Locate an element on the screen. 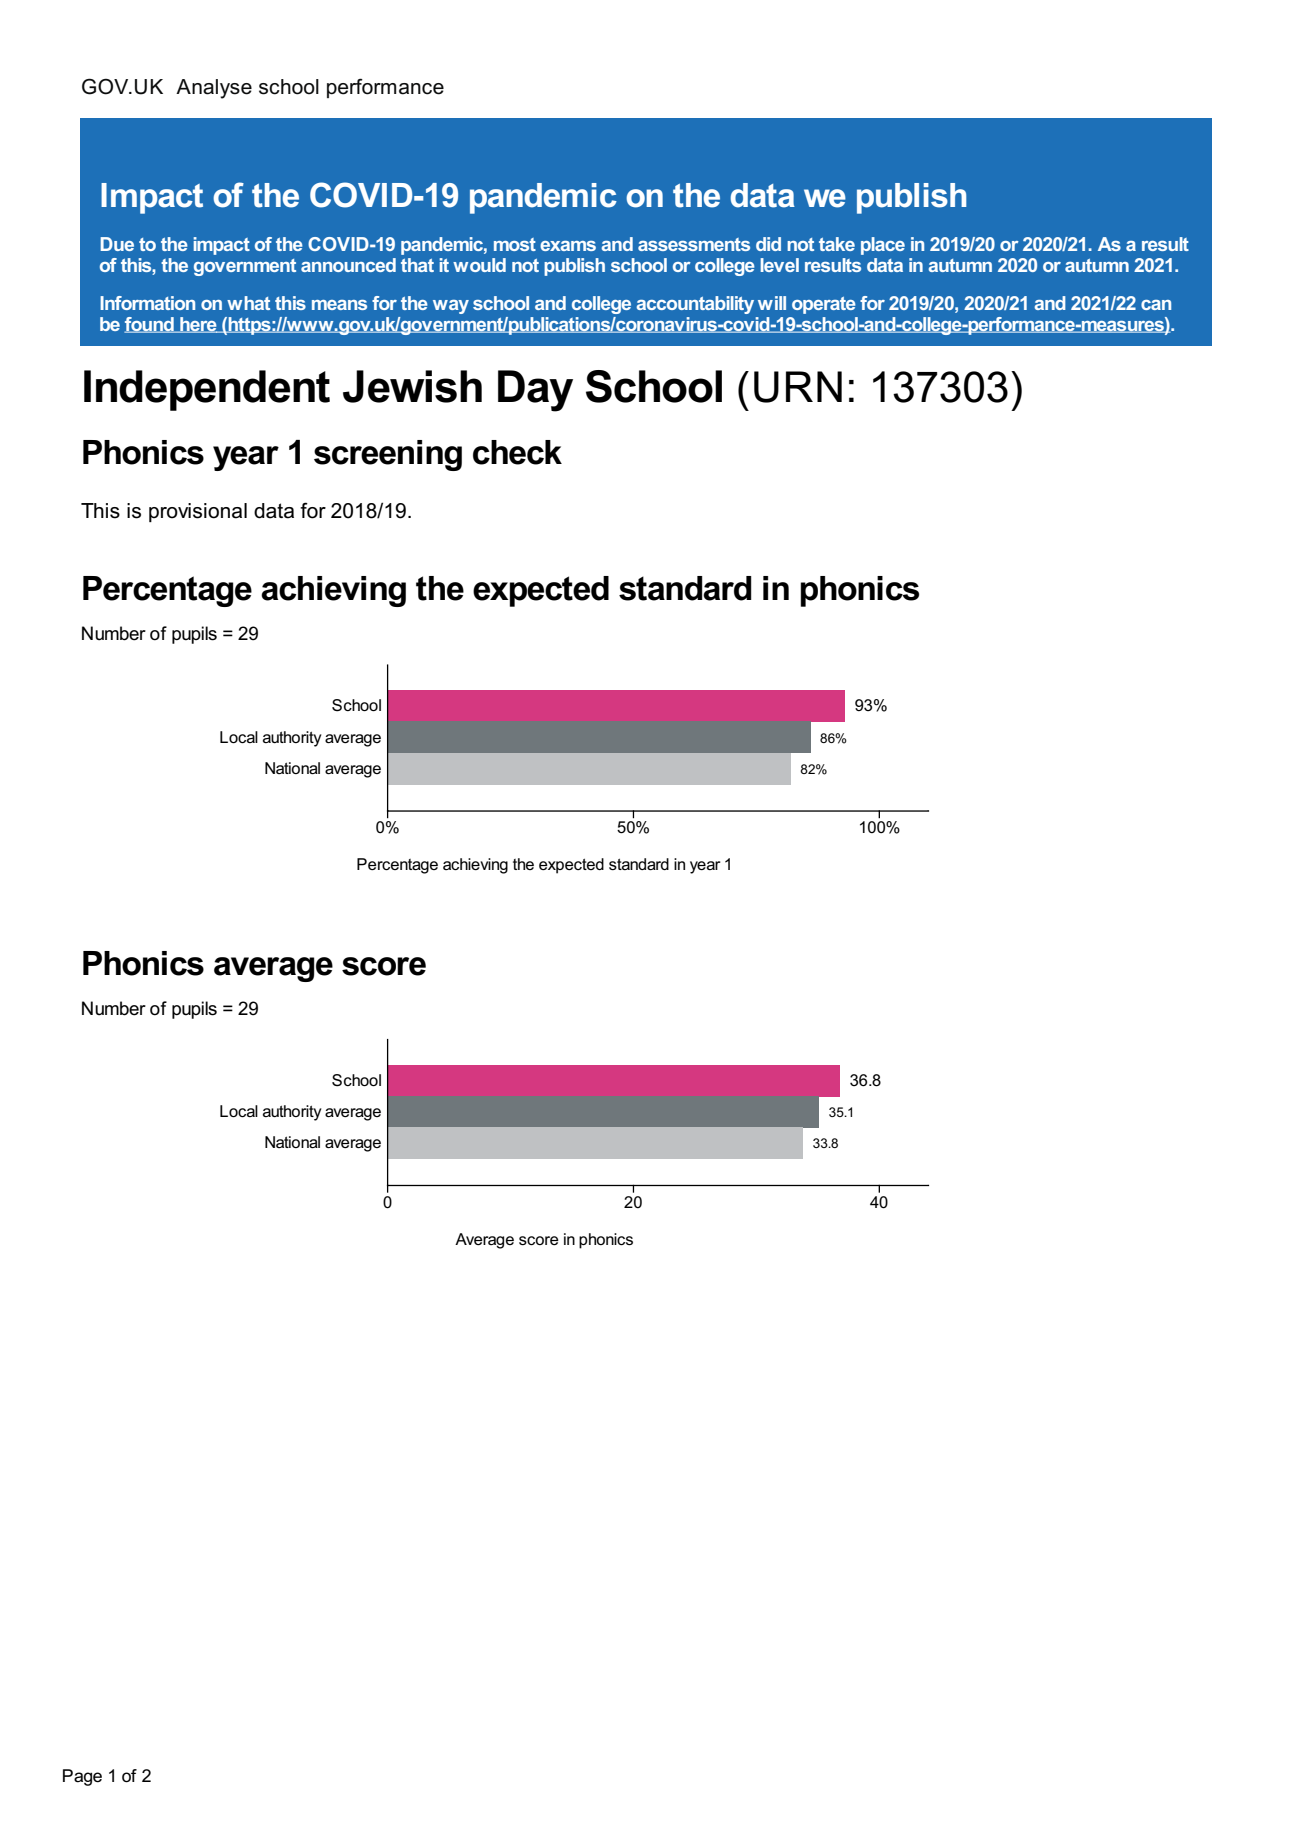 The height and width of the screenshot is (1828, 1292). provisional is located at coordinates (198, 512).
